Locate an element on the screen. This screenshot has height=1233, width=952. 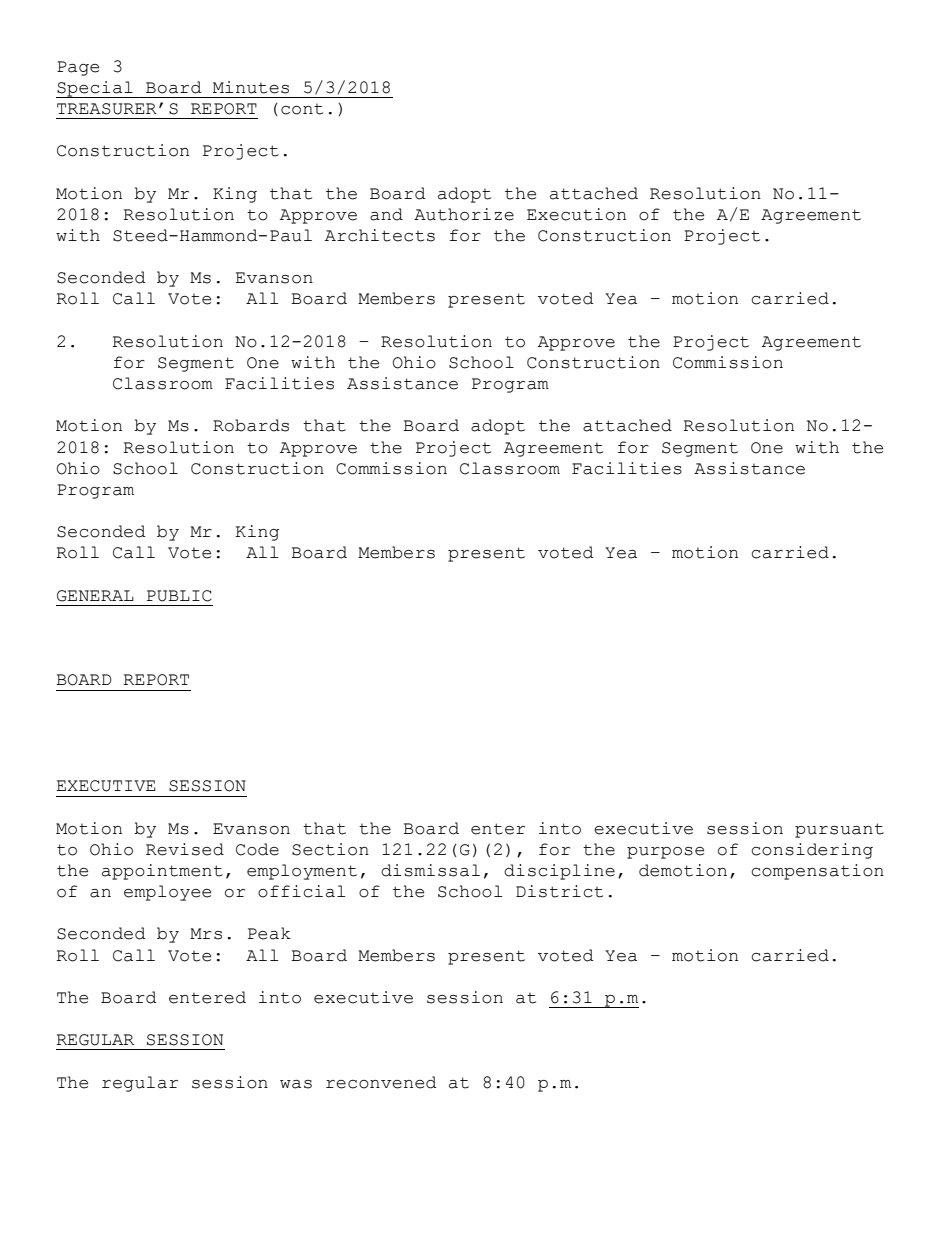
GENERAL is located at coordinates (95, 596).
